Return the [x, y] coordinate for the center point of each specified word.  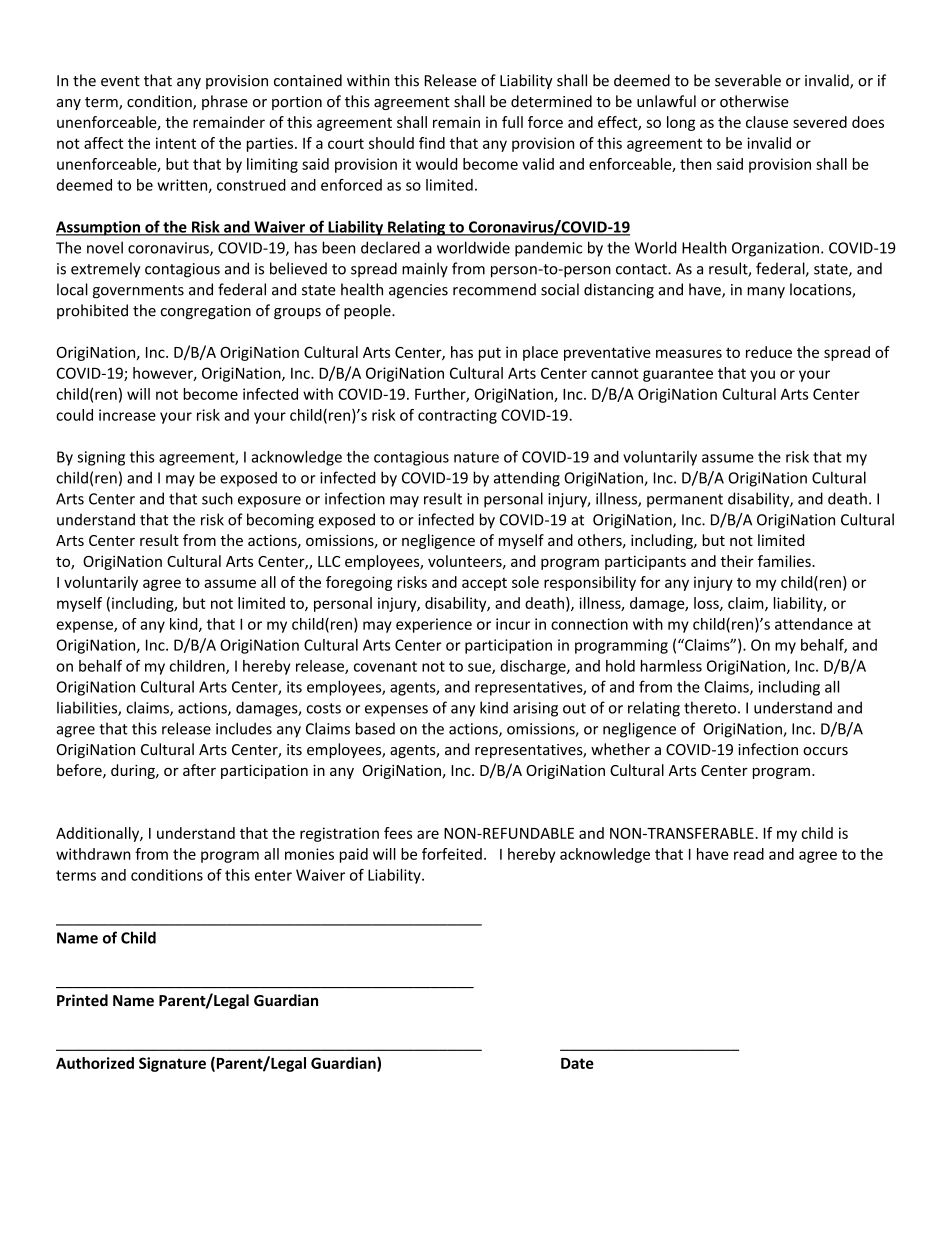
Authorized [95, 1063]
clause [767, 122]
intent [176, 143]
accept [484, 584]
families [785, 561]
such [217, 498]
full [512, 122]
